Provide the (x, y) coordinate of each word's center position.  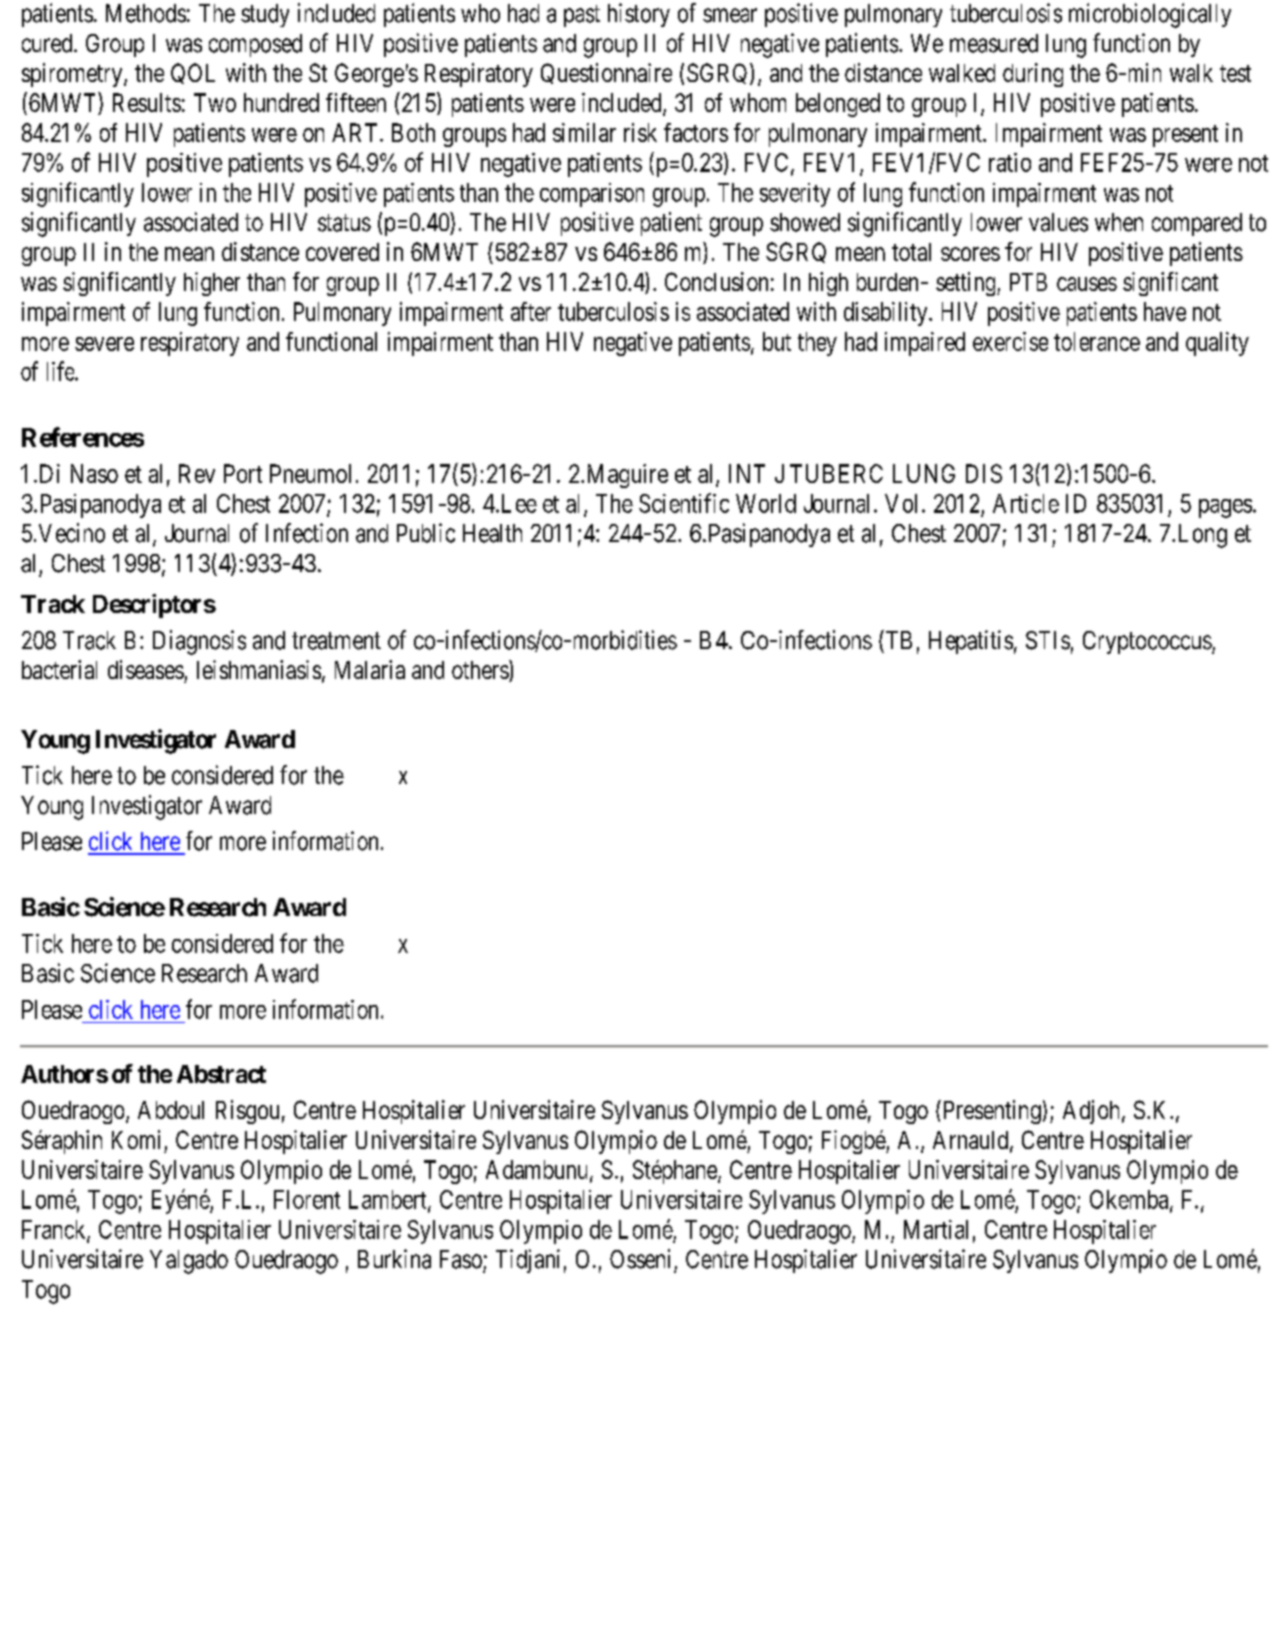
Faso (461, 1259)
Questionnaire (606, 73)
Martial (936, 1229)
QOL (193, 73)
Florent (307, 1199)
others (481, 671)
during (1033, 75)
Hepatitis (971, 642)
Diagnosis (199, 642)
